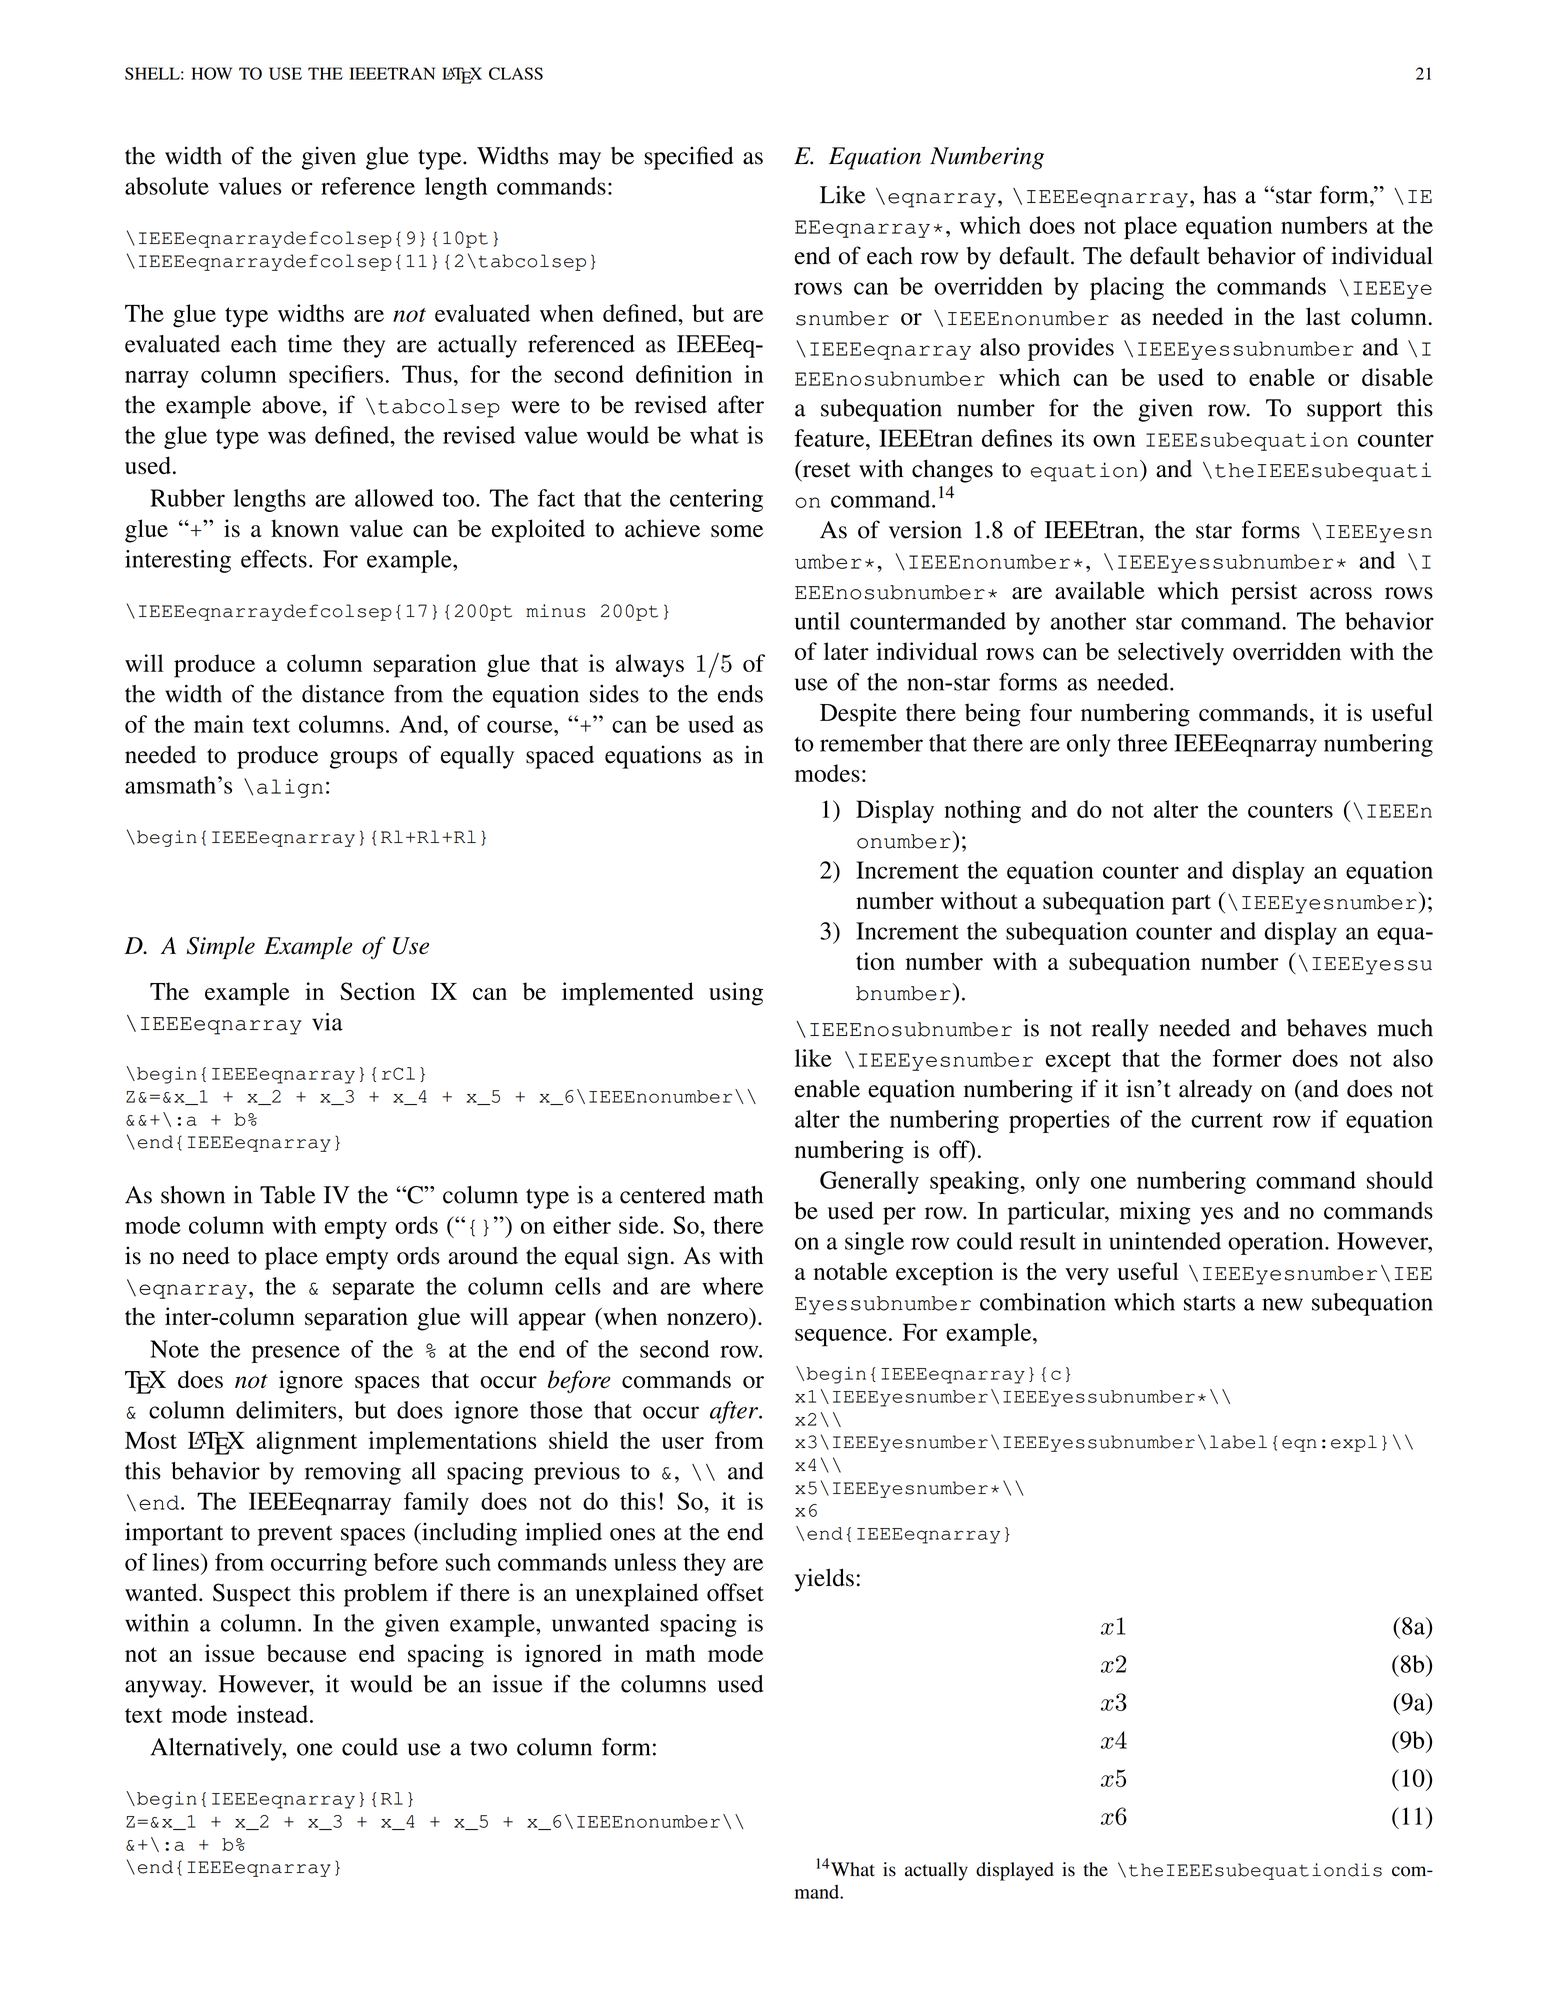 This document has height=2016, width=1558. Describe the element at coordinates (1219, 195) in the document. I see `has` at that location.
